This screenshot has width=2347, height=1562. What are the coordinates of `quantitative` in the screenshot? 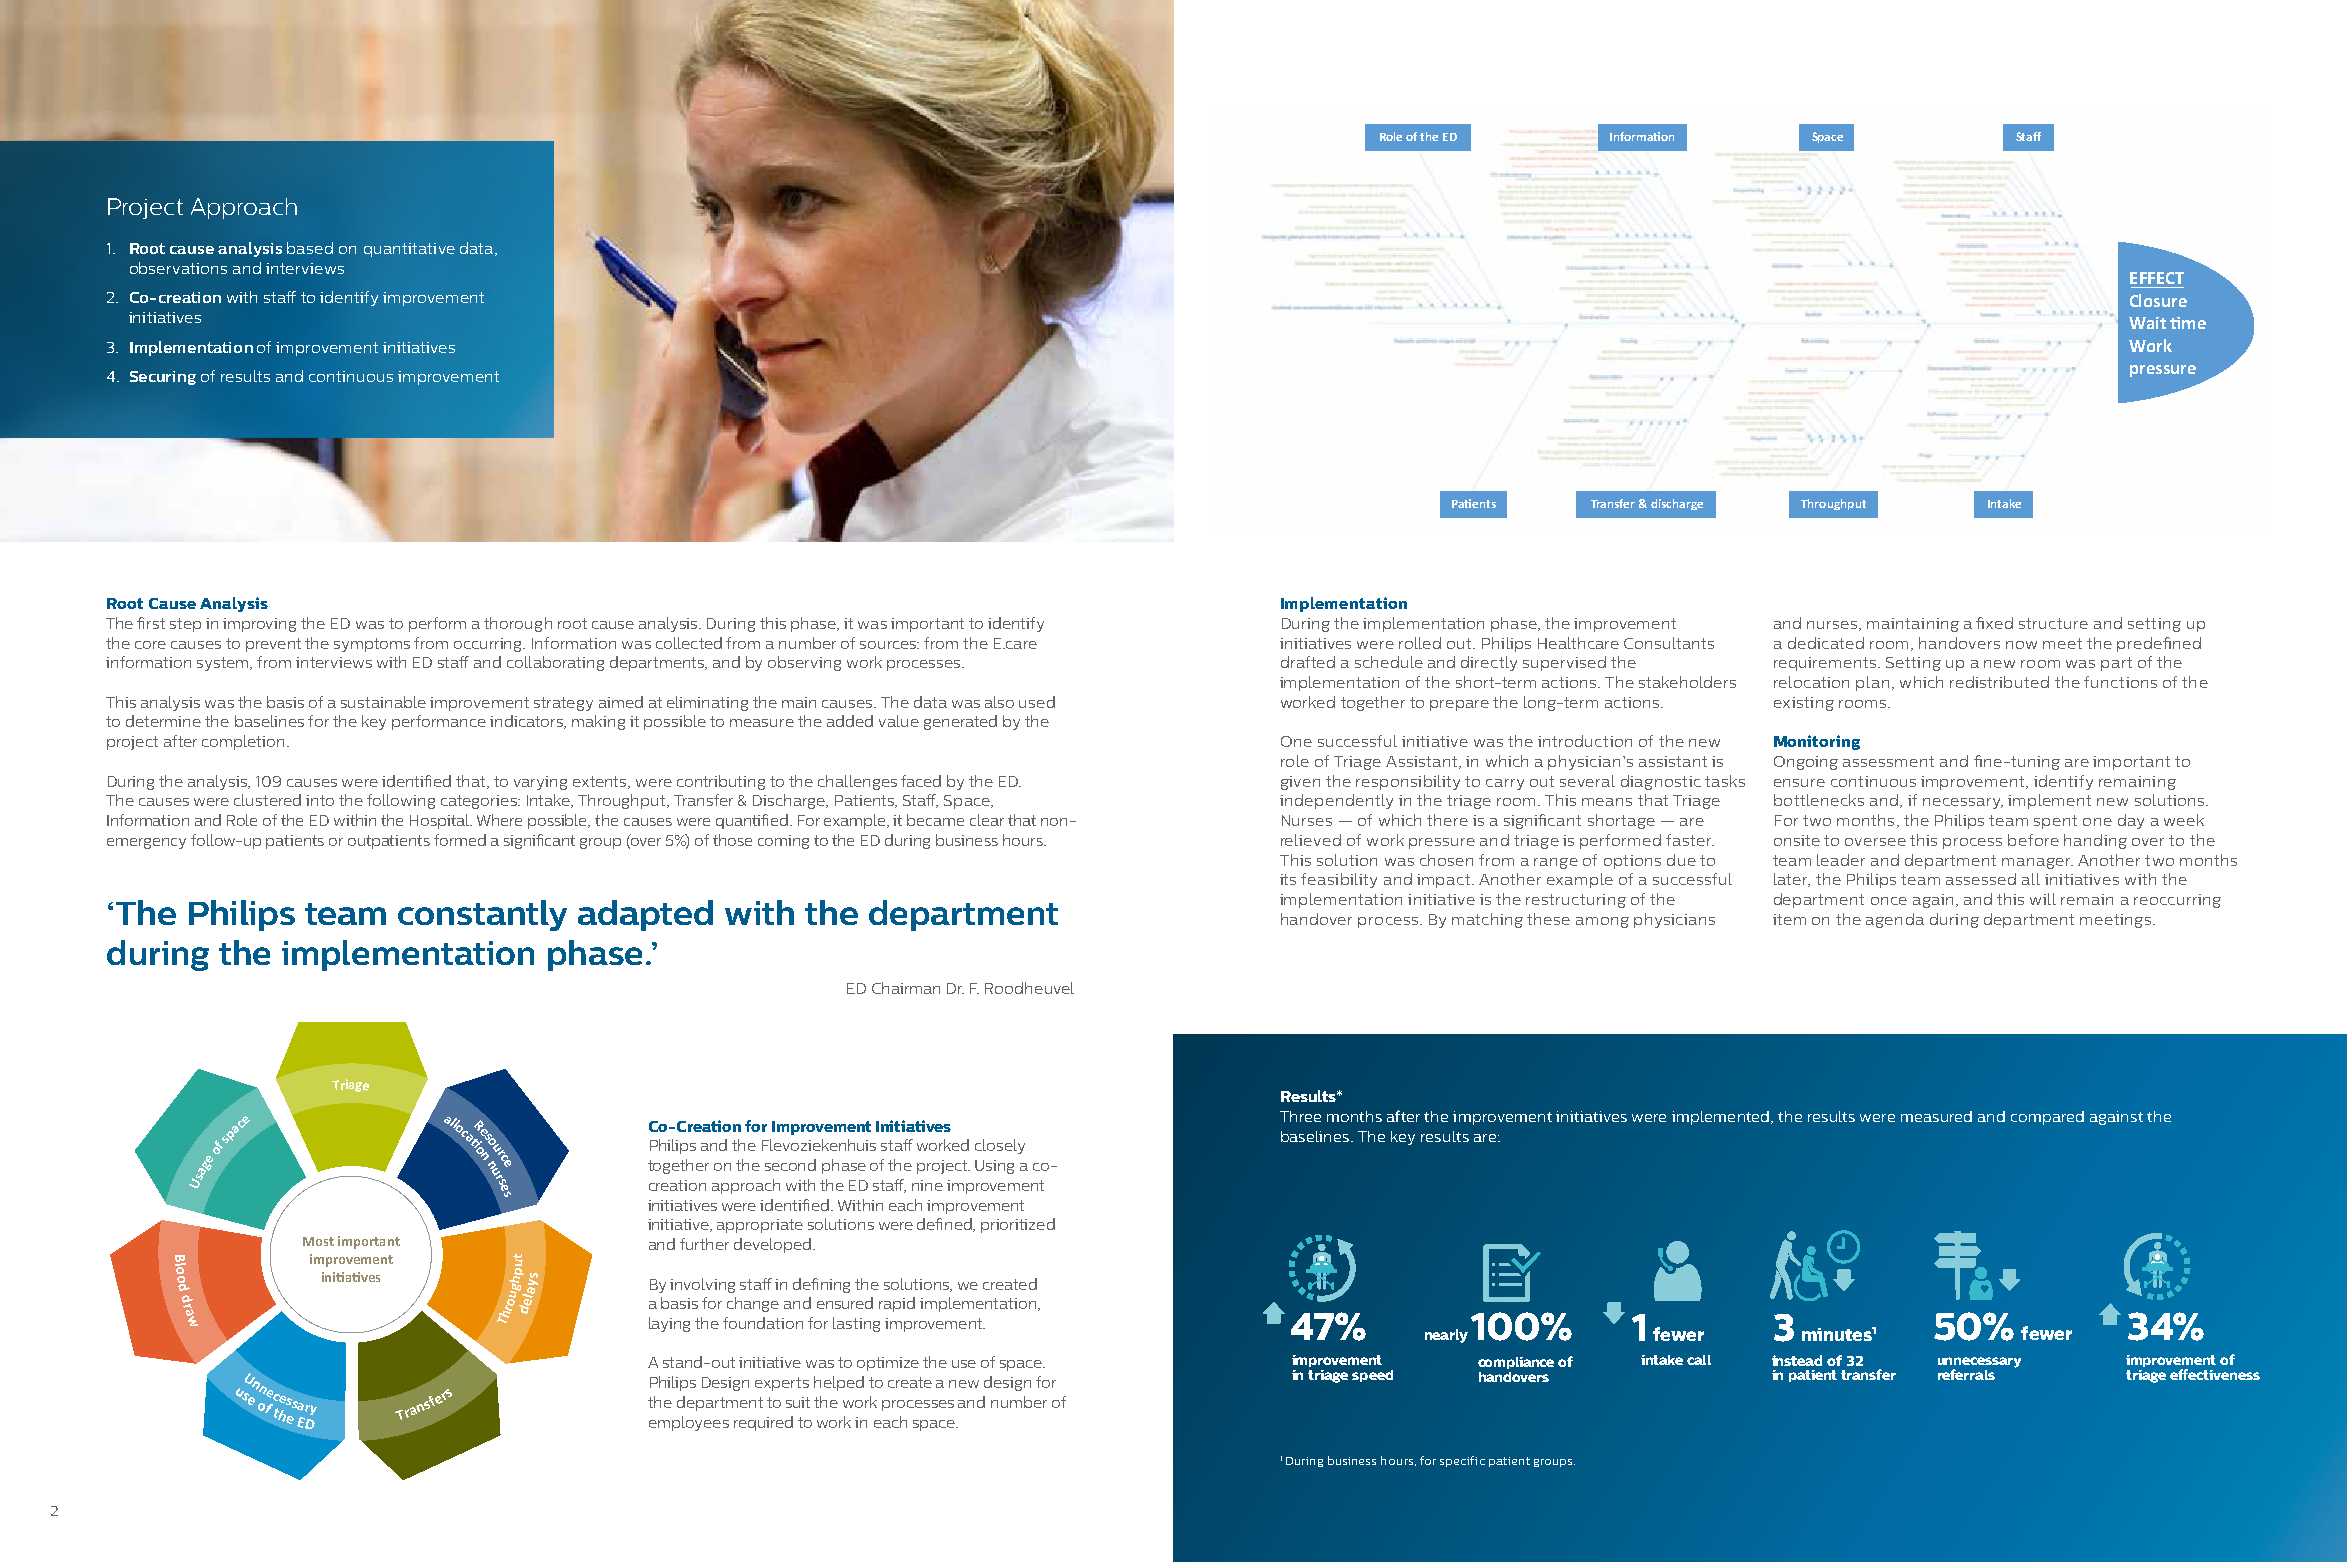 It's located at (409, 250).
